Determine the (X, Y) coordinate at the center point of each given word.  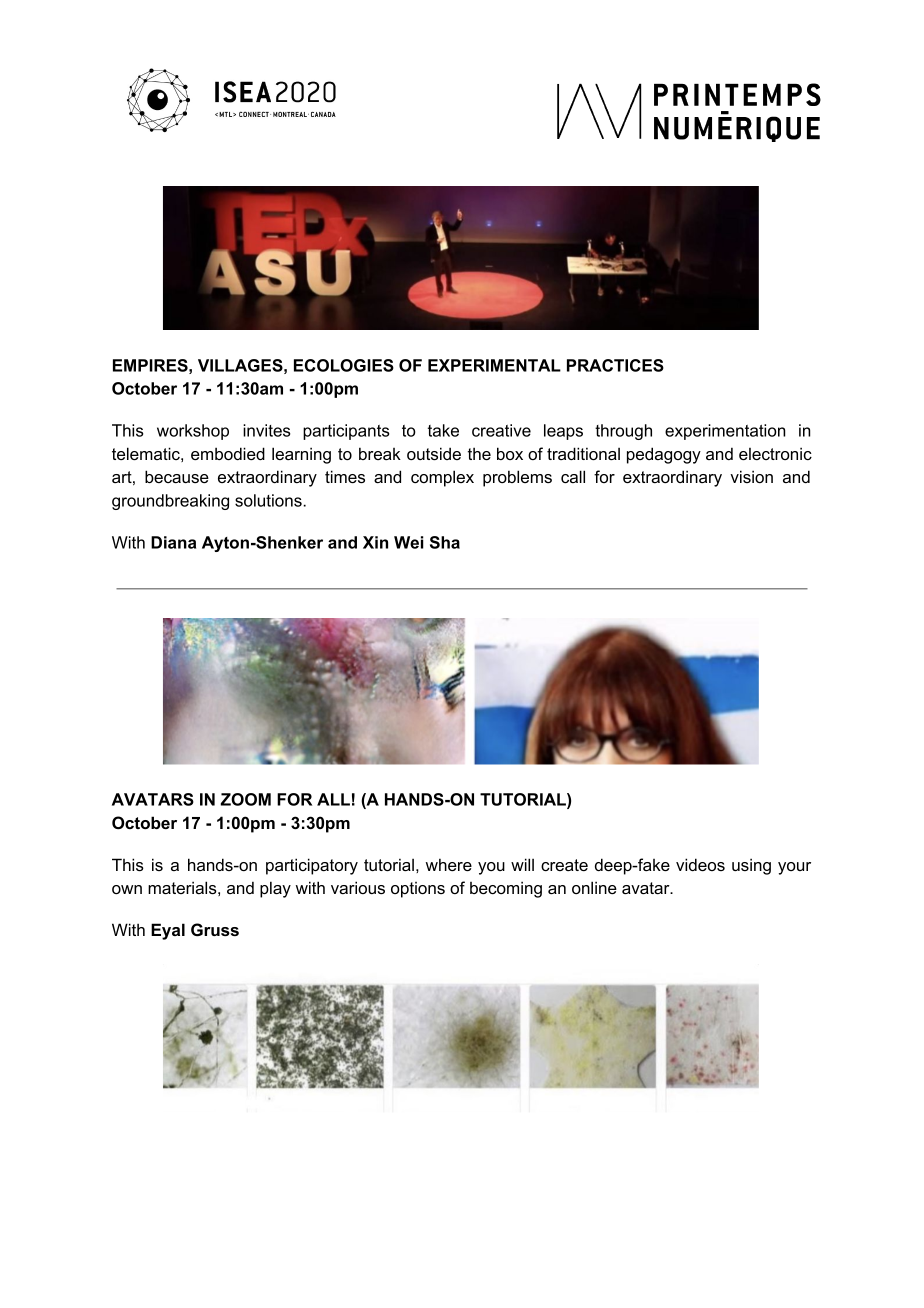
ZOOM (245, 799)
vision (751, 476)
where (449, 864)
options (418, 890)
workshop (193, 432)
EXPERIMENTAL (494, 365)
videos (700, 864)
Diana (173, 542)
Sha (445, 542)
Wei (409, 542)
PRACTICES (615, 365)
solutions (269, 500)
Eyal (168, 931)
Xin (375, 542)
